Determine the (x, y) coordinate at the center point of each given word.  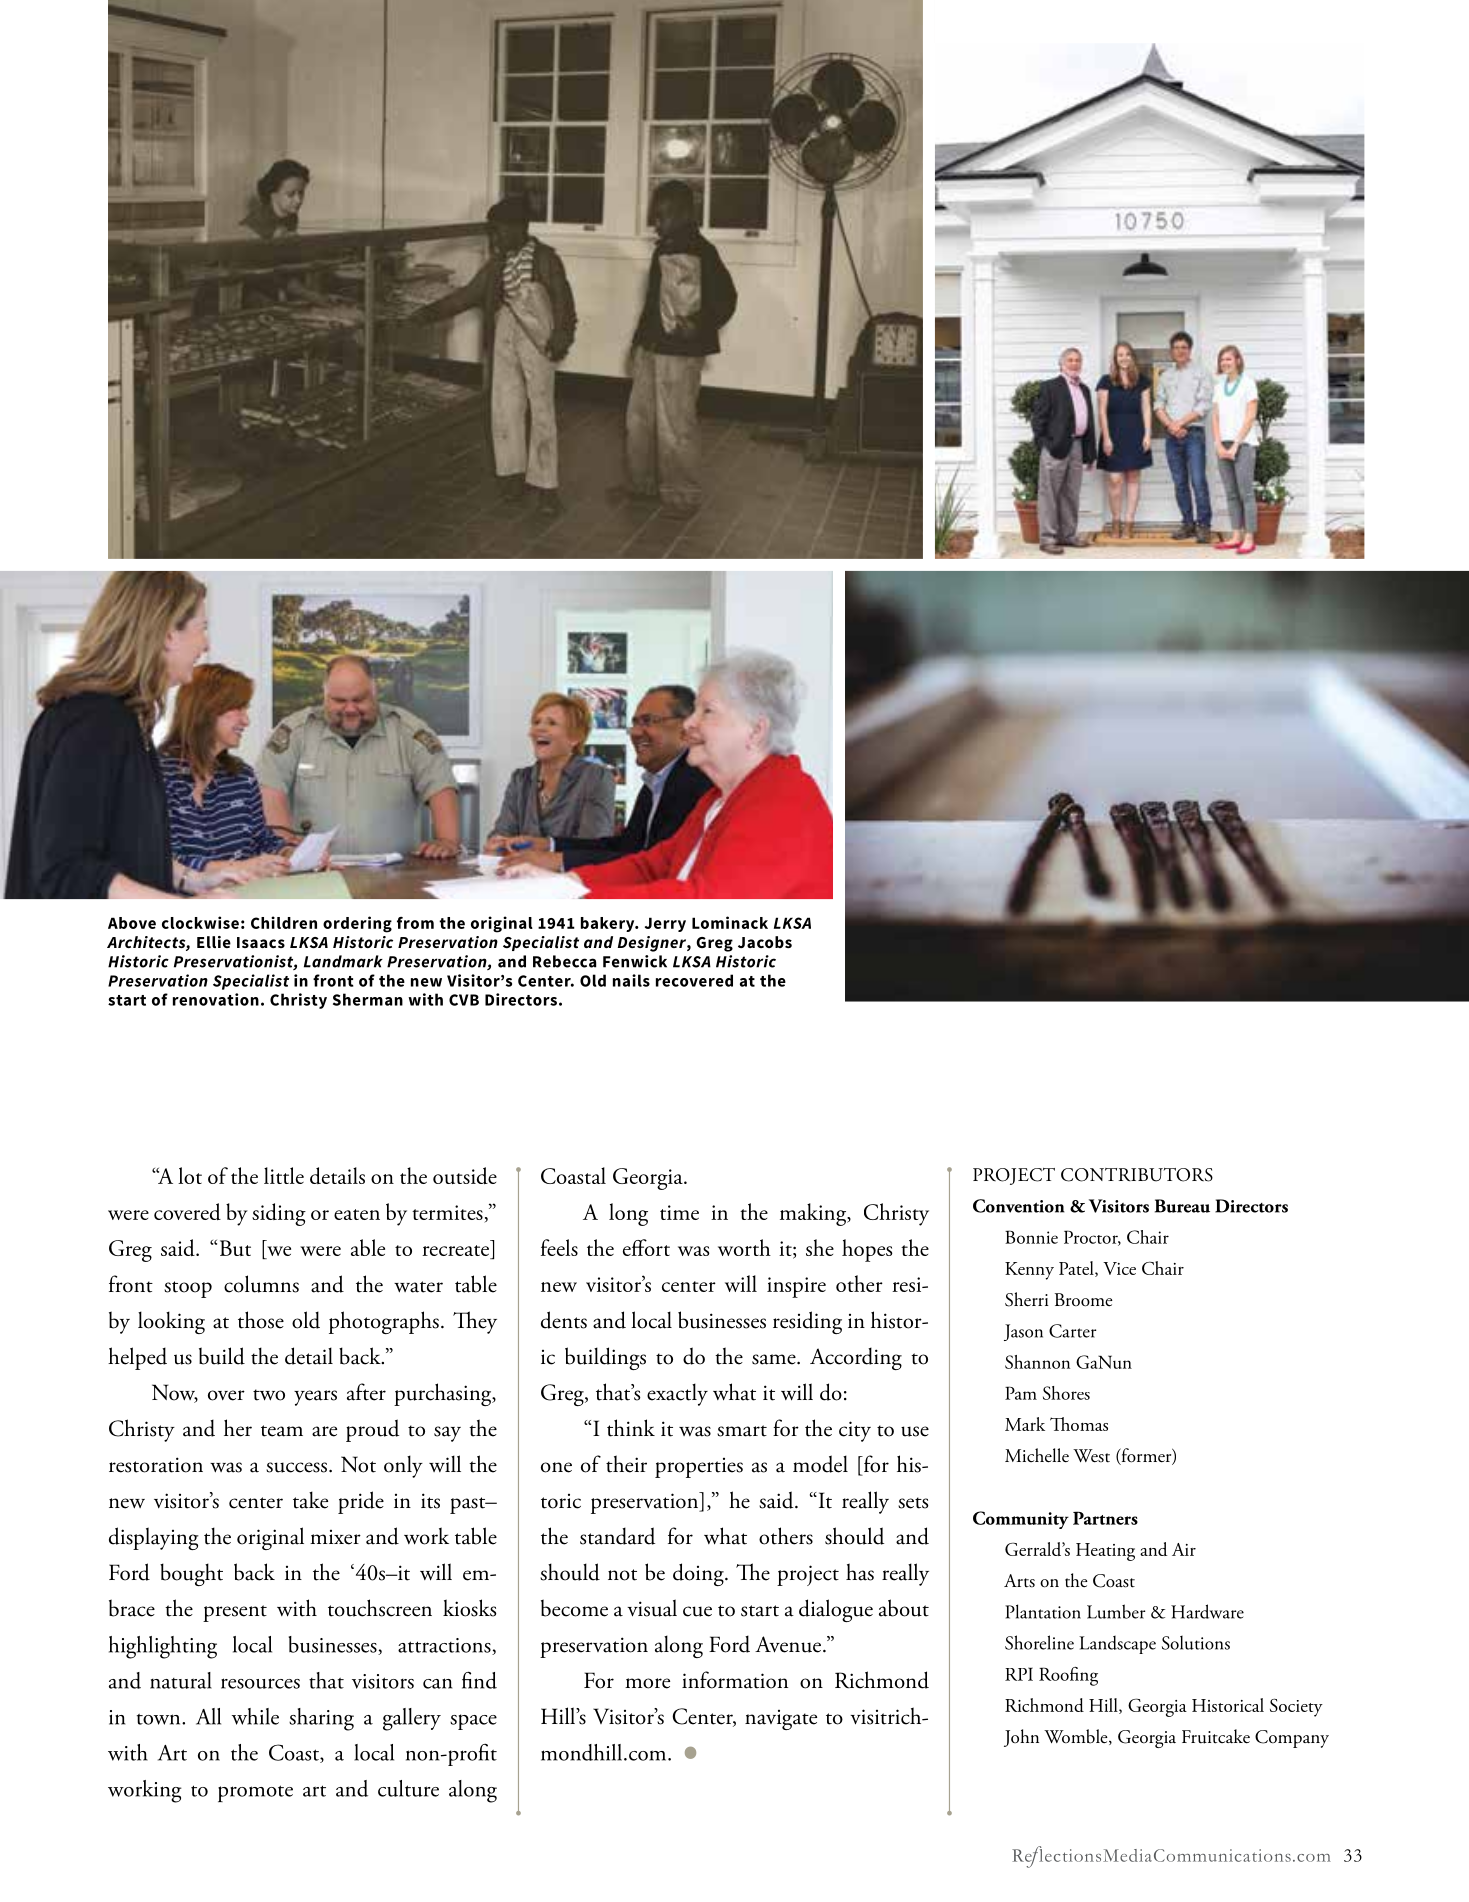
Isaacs (261, 942)
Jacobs (765, 942)
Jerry (665, 924)
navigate (781, 1720)
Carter (1072, 1331)
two (269, 1395)
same (775, 1359)
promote (255, 1793)
